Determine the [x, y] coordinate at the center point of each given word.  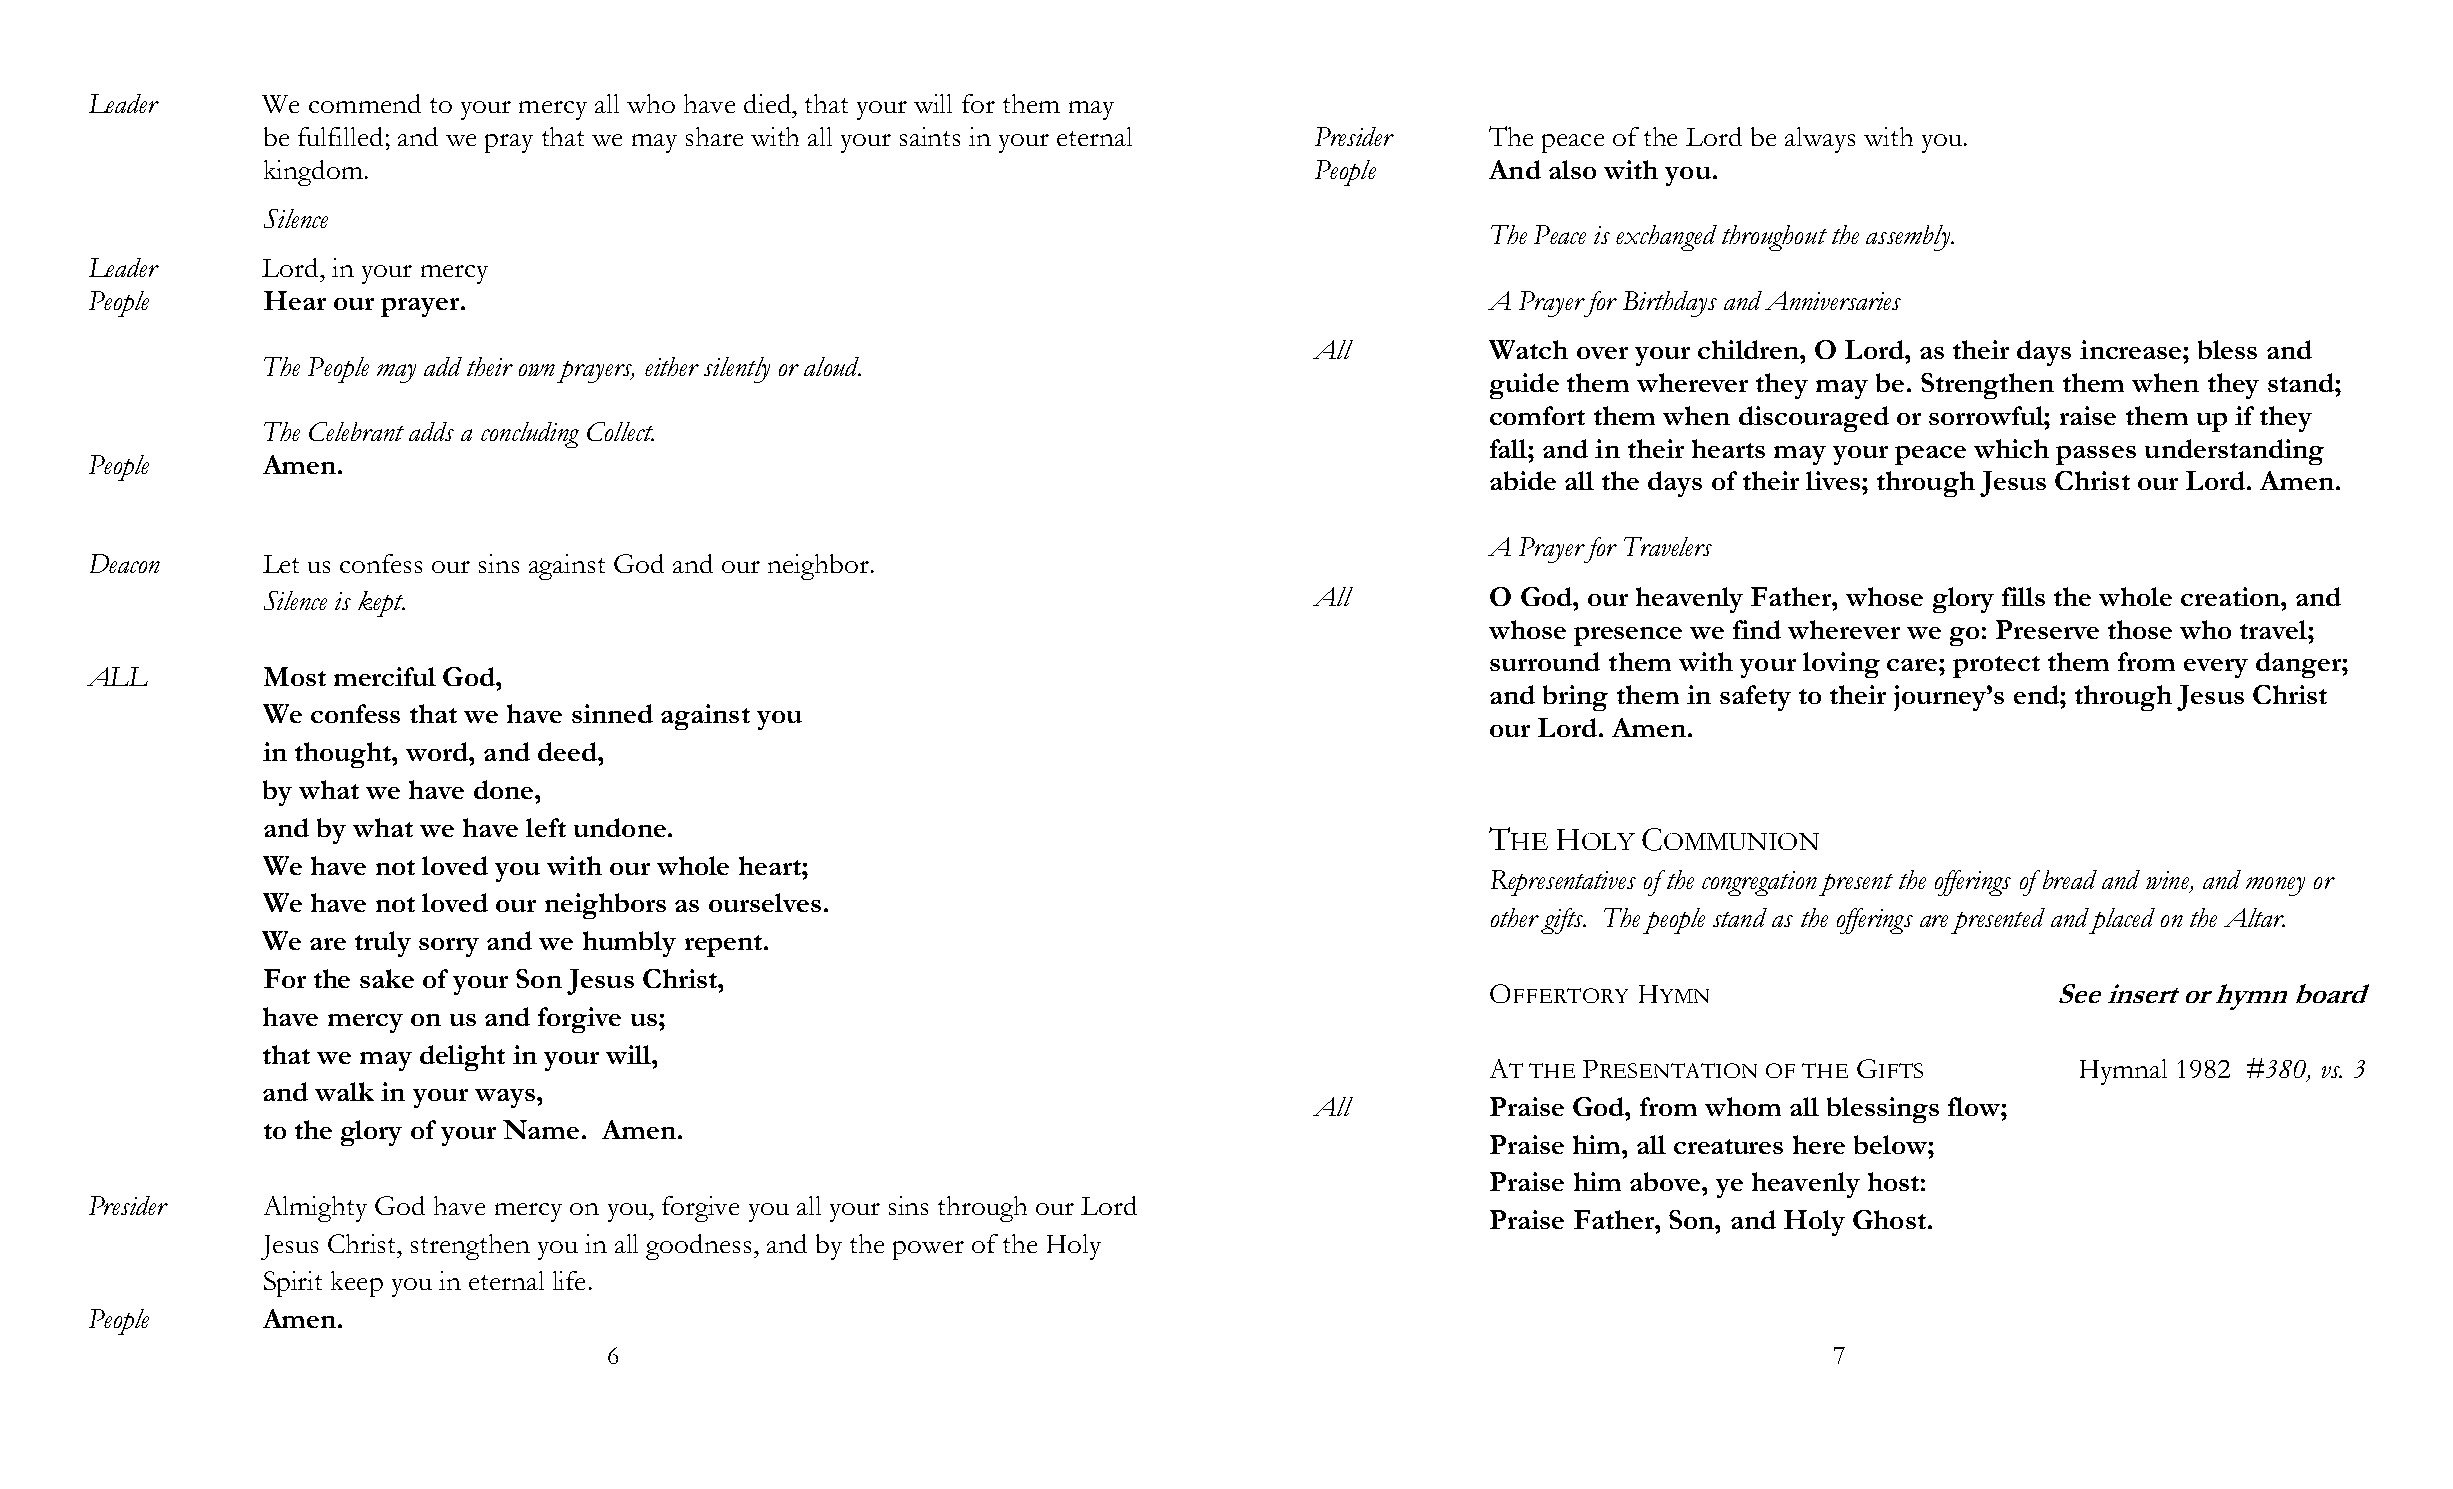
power [928, 1250]
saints [930, 136]
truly [383, 944]
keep [357, 1284]
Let [281, 564]
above [1666, 1181]
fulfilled [340, 136]
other [1515, 917]
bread [2070, 879]
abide [1523, 480]
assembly [1909, 238]
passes [2096, 455]
